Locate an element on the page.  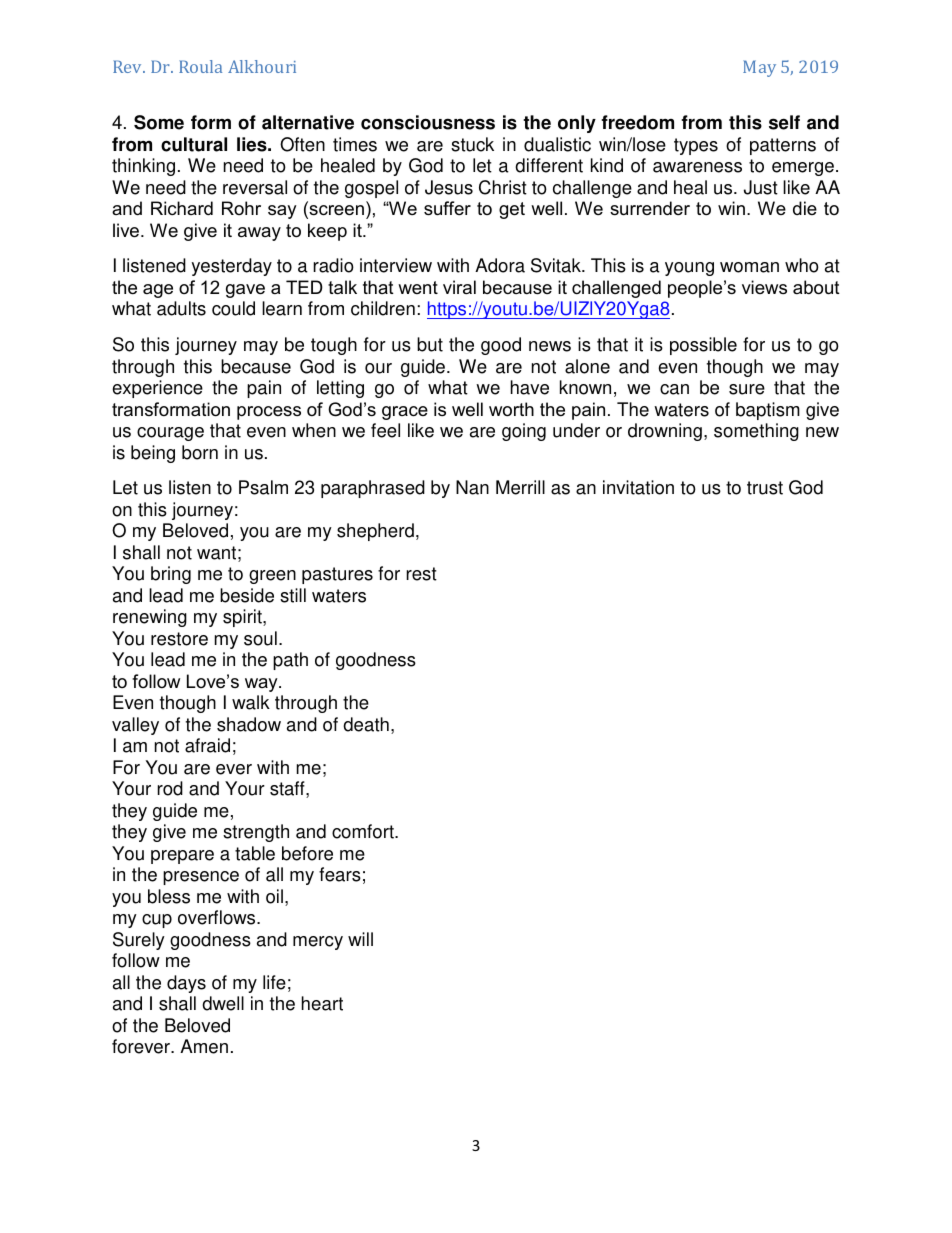
bring is located at coordinates (171, 575).
